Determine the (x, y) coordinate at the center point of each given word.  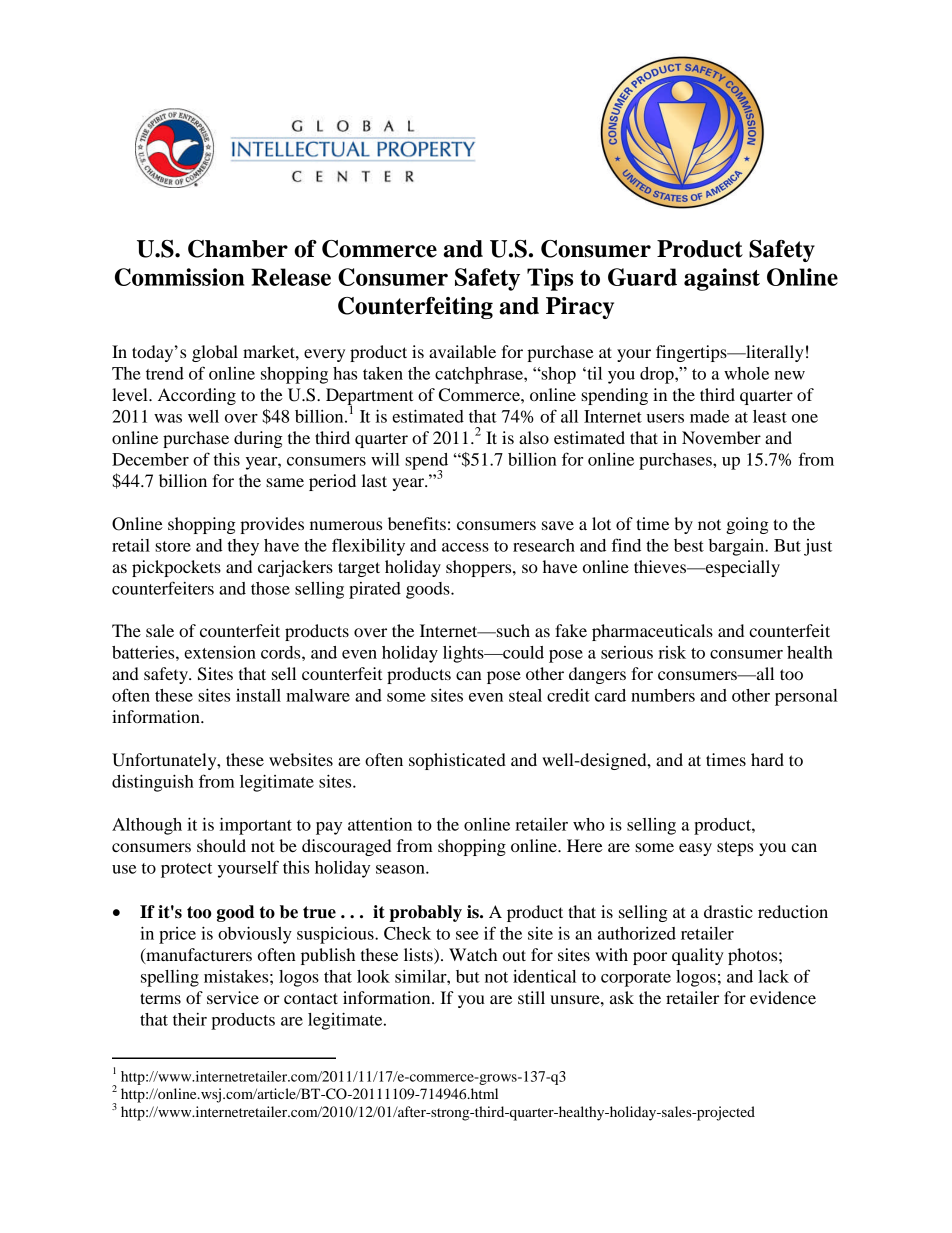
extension (220, 652)
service (233, 997)
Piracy (580, 308)
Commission (180, 277)
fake (571, 630)
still (531, 997)
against (722, 279)
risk (672, 652)
